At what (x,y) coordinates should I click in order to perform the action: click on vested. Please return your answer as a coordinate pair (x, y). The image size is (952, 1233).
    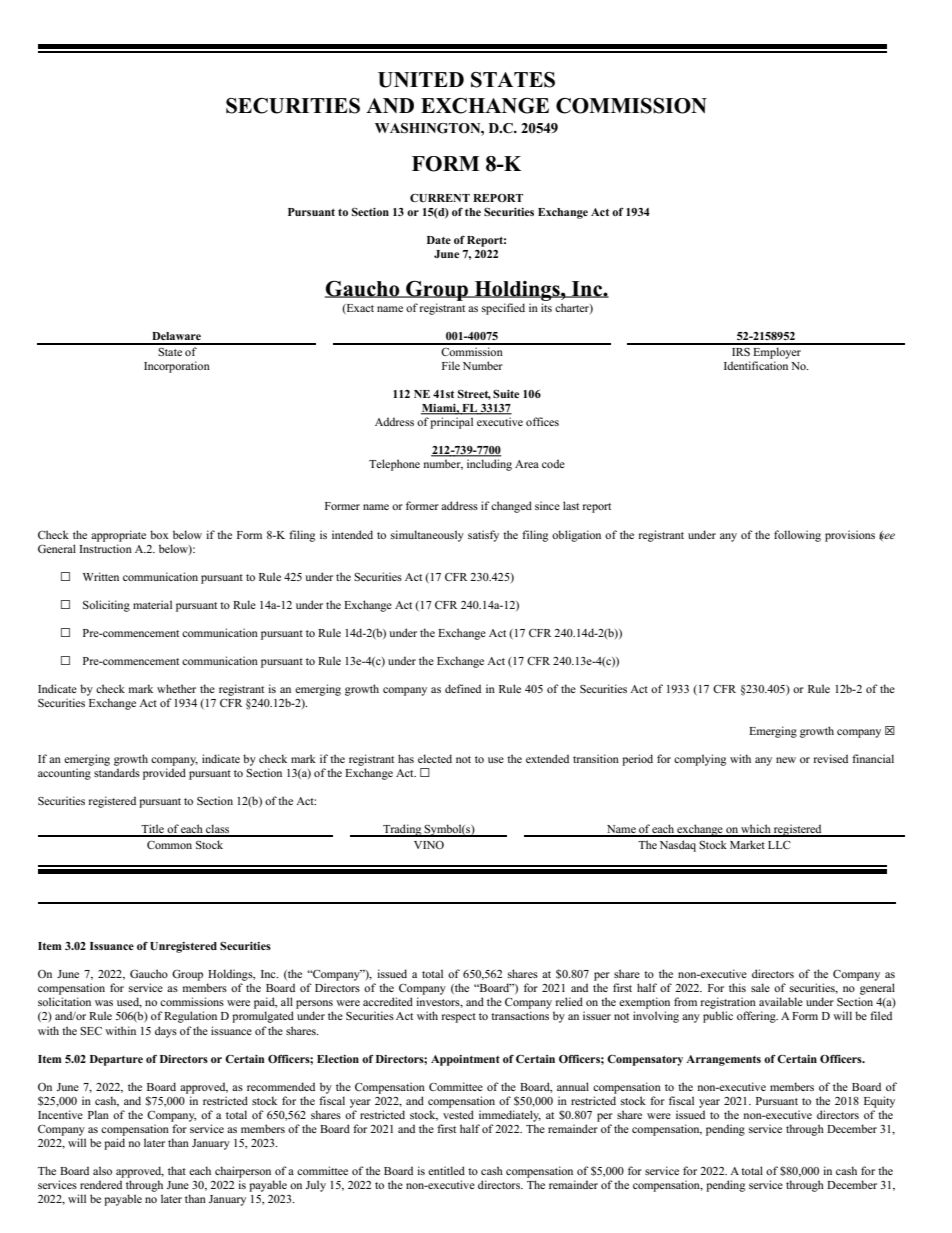
    Looking at the image, I should click on (458, 1114).
